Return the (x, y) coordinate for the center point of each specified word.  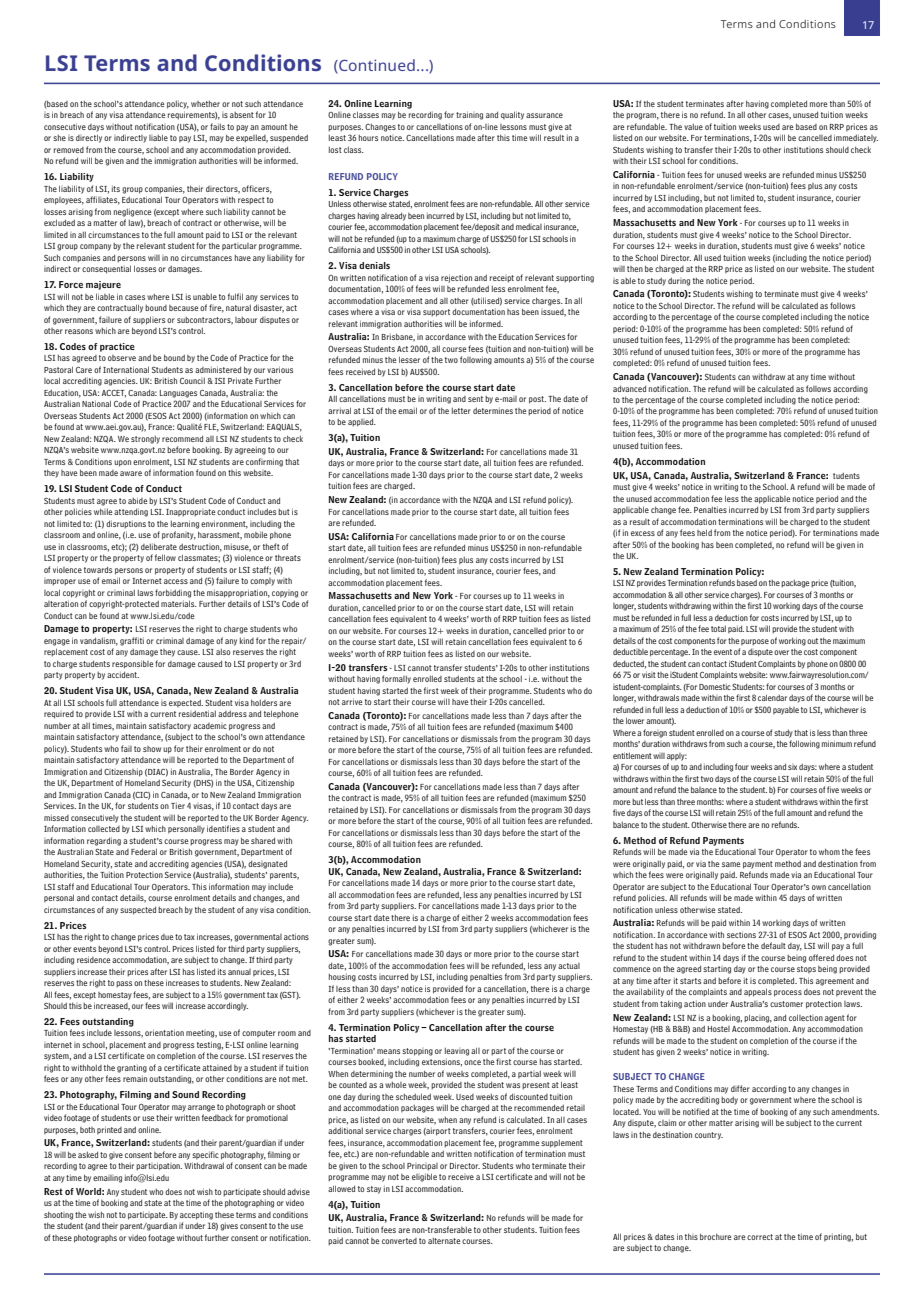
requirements (192, 115)
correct (760, 1237)
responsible (132, 664)
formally (396, 679)
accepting (196, 1215)
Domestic (715, 686)
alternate (444, 1240)
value (693, 126)
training (469, 115)
